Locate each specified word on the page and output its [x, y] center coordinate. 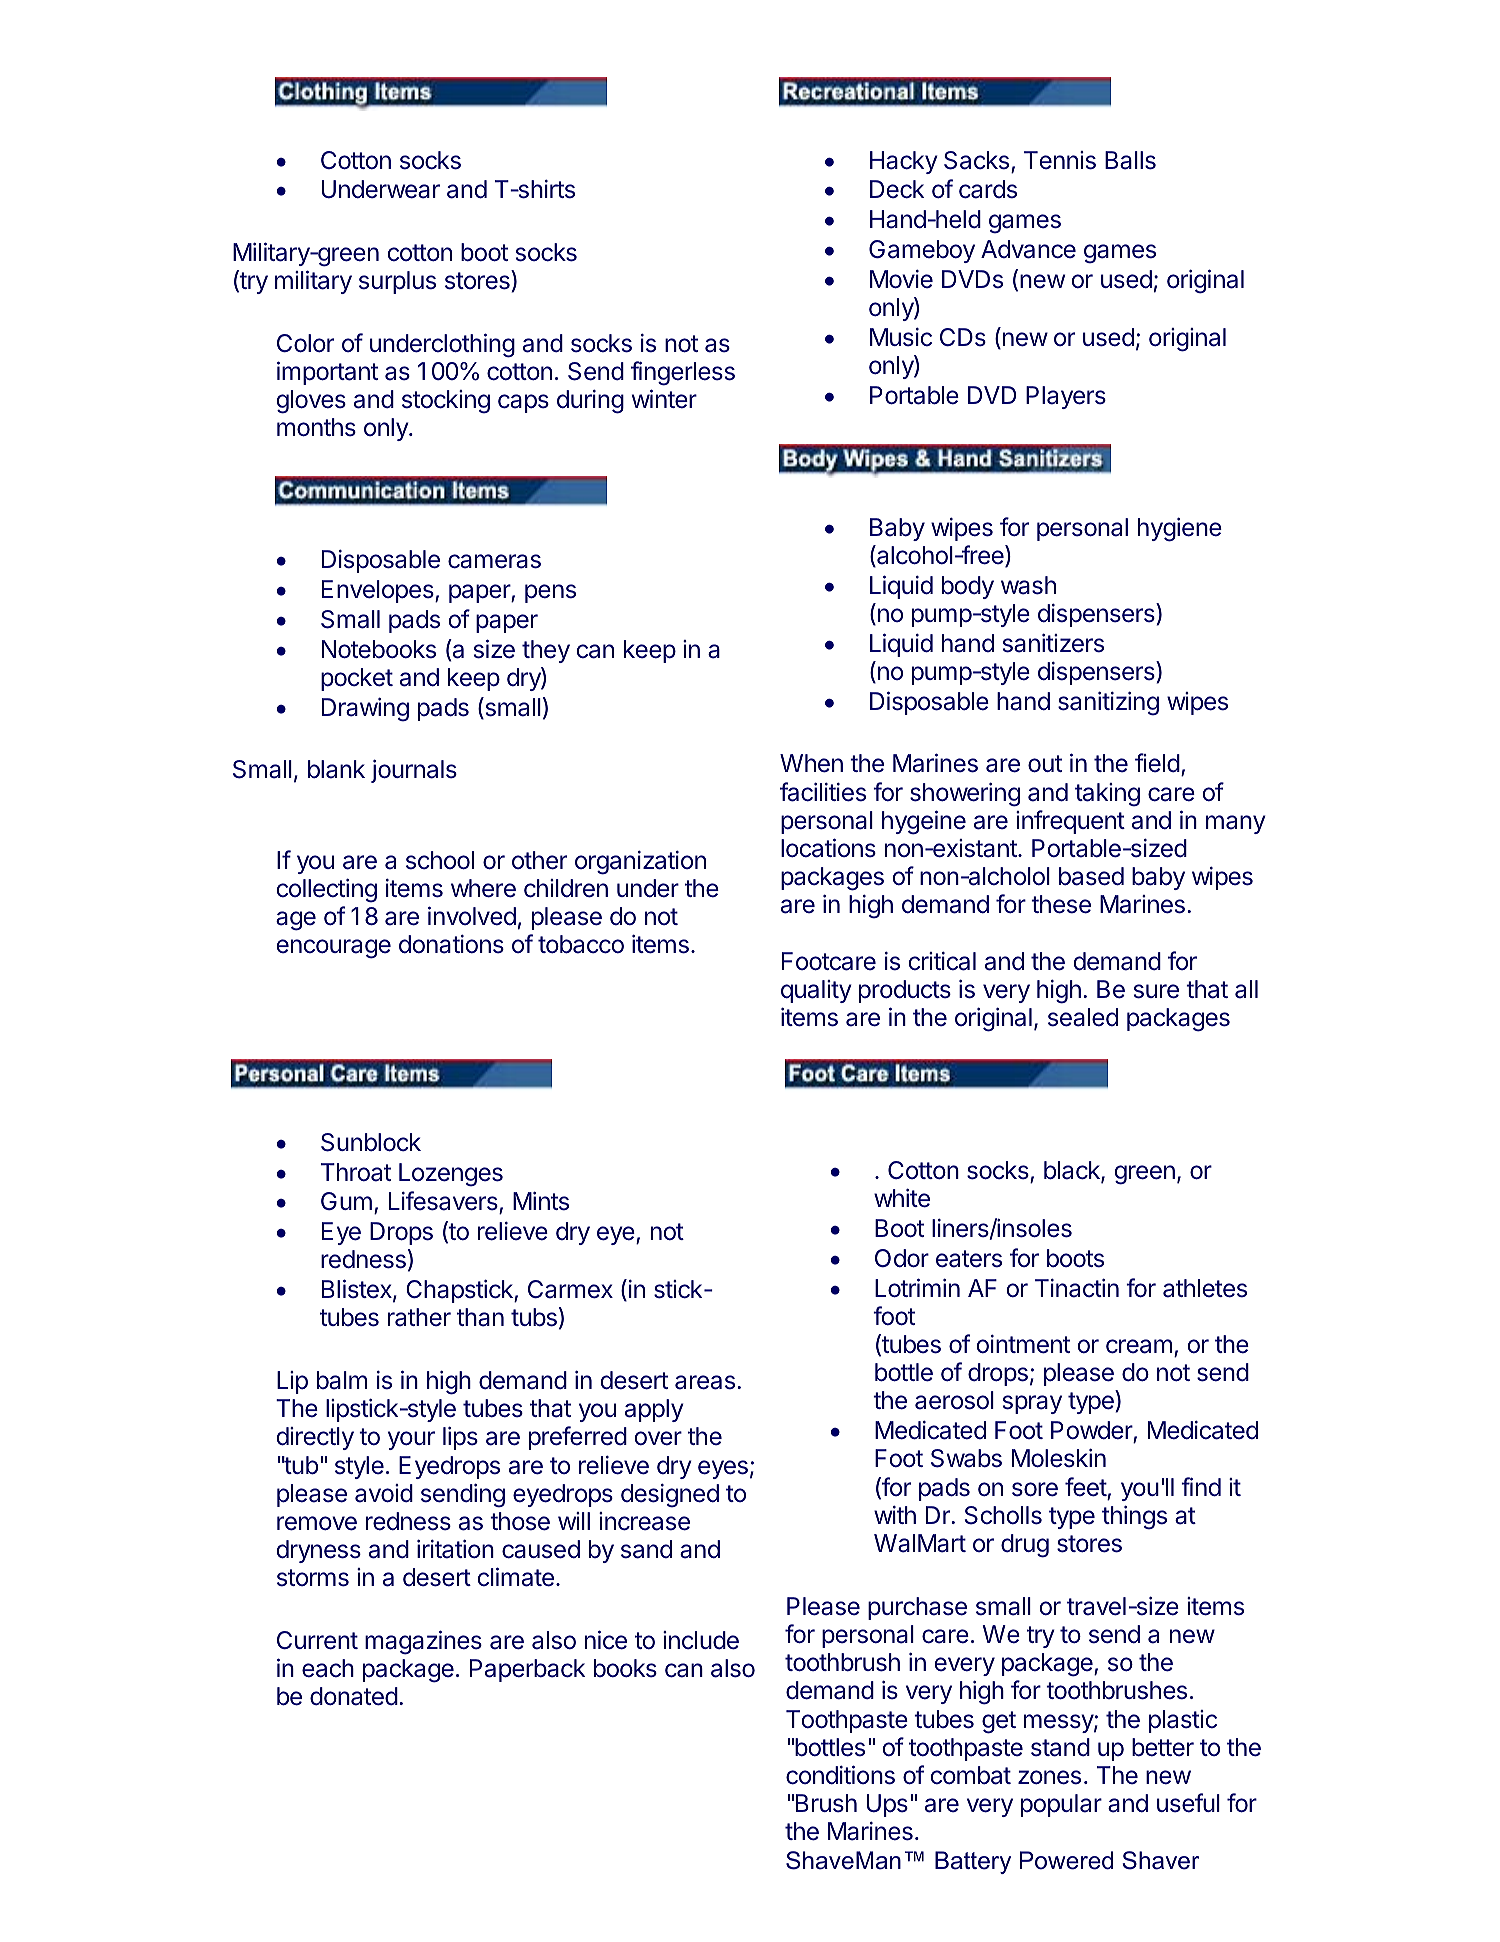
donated [354, 1696]
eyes [723, 1469]
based [1091, 876]
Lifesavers [444, 1202]
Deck [897, 189]
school [440, 860]
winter [664, 399]
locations [828, 848]
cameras [494, 561]
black [1073, 1171]
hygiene [1180, 529]
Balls [1130, 160]
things [1134, 1517]
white [902, 1198]
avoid [384, 1493]
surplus [397, 282]
